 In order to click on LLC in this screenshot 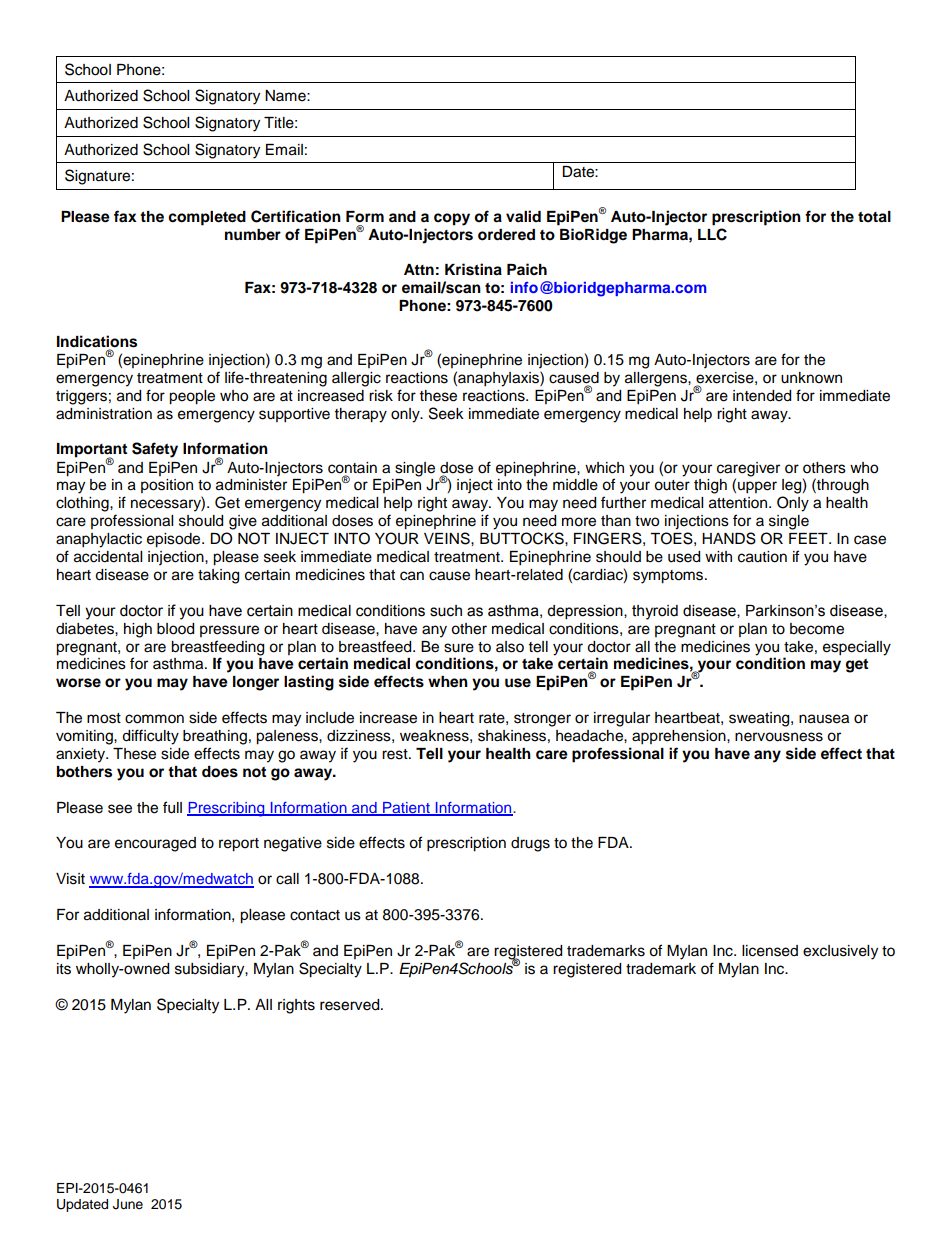, I will do `click(712, 234)`.
